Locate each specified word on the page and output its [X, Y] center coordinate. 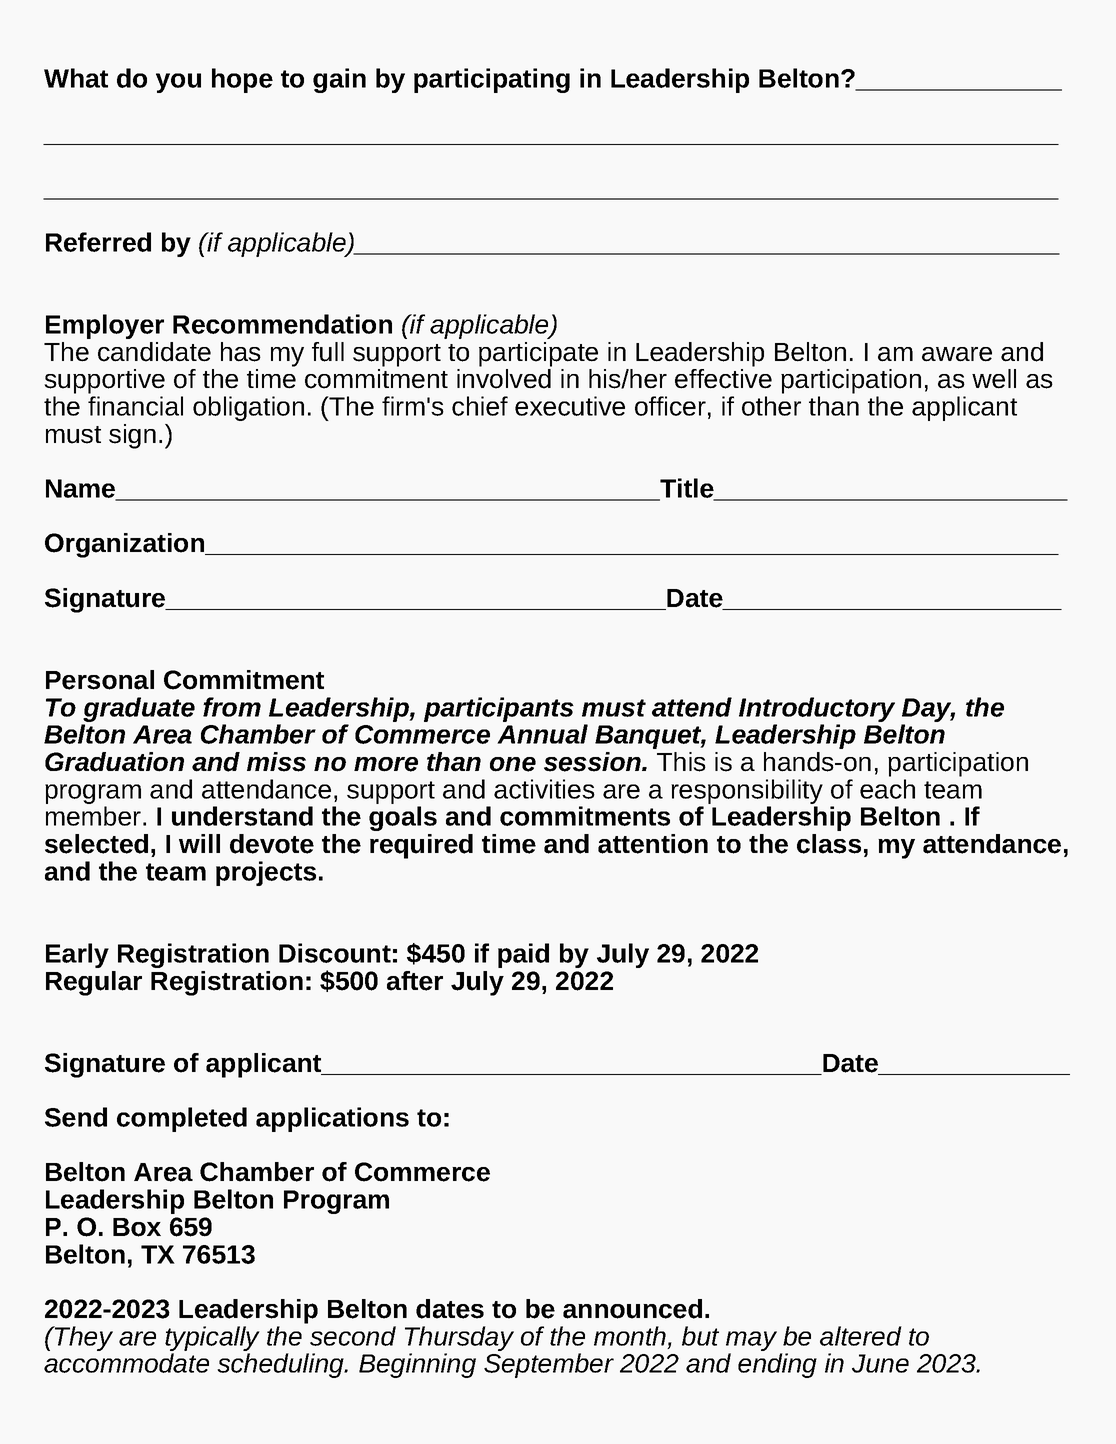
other [771, 406]
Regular [94, 983]
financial [135, 406]
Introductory [817, 709]
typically [212, 1338]
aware [957, 354]
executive [570, 406]
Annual [542, 734]
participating [492, 80]
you [178, 83]
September [549, 1365]
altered [861, 1336]
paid [523, 955]
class [829, 844]
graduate [139, 709]
